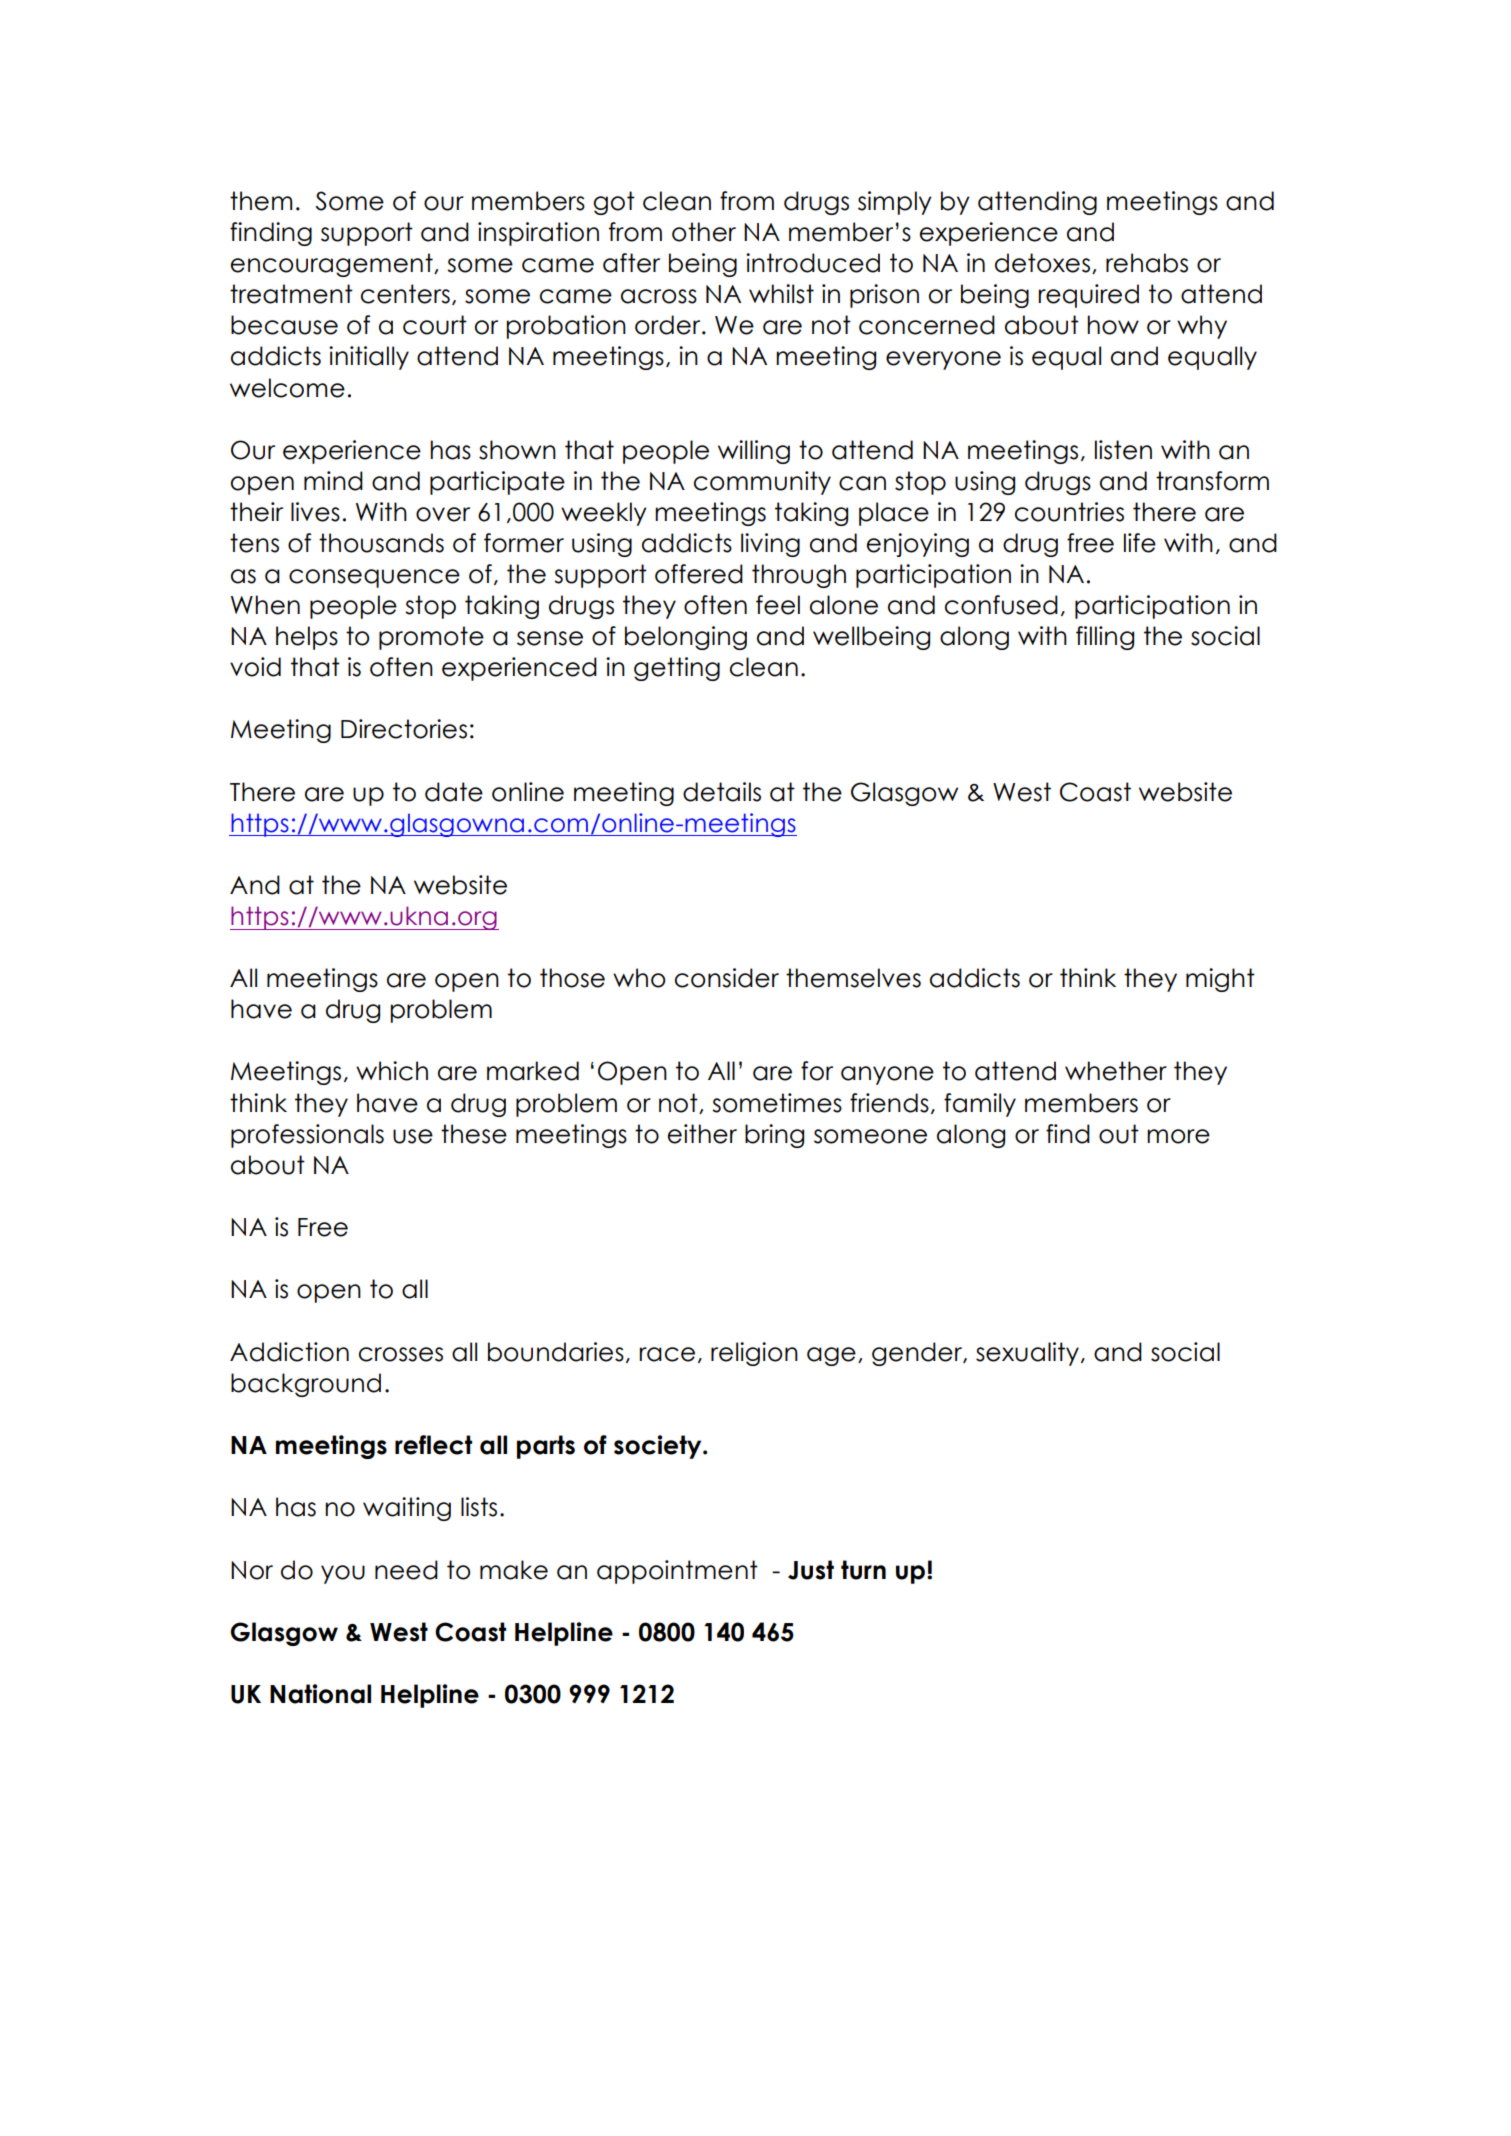  Describe the element at coordinates (727, 978) in the image. I see `consider` at that location.
